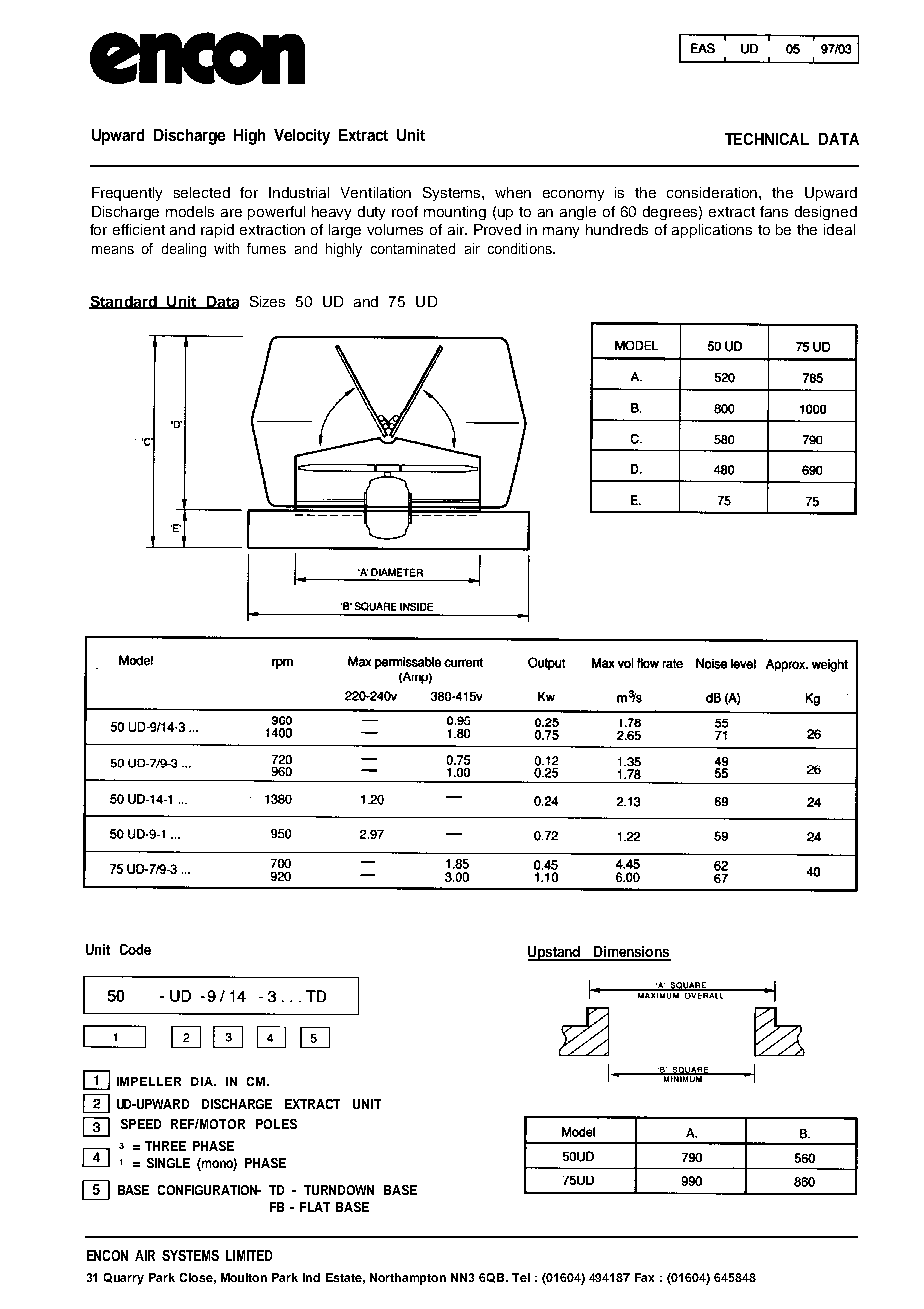 This screenshot has width=924, height=1309. Describe the element at coordinates (767, 139) in the screenshot. I see `TECHNICAL` at that location.
